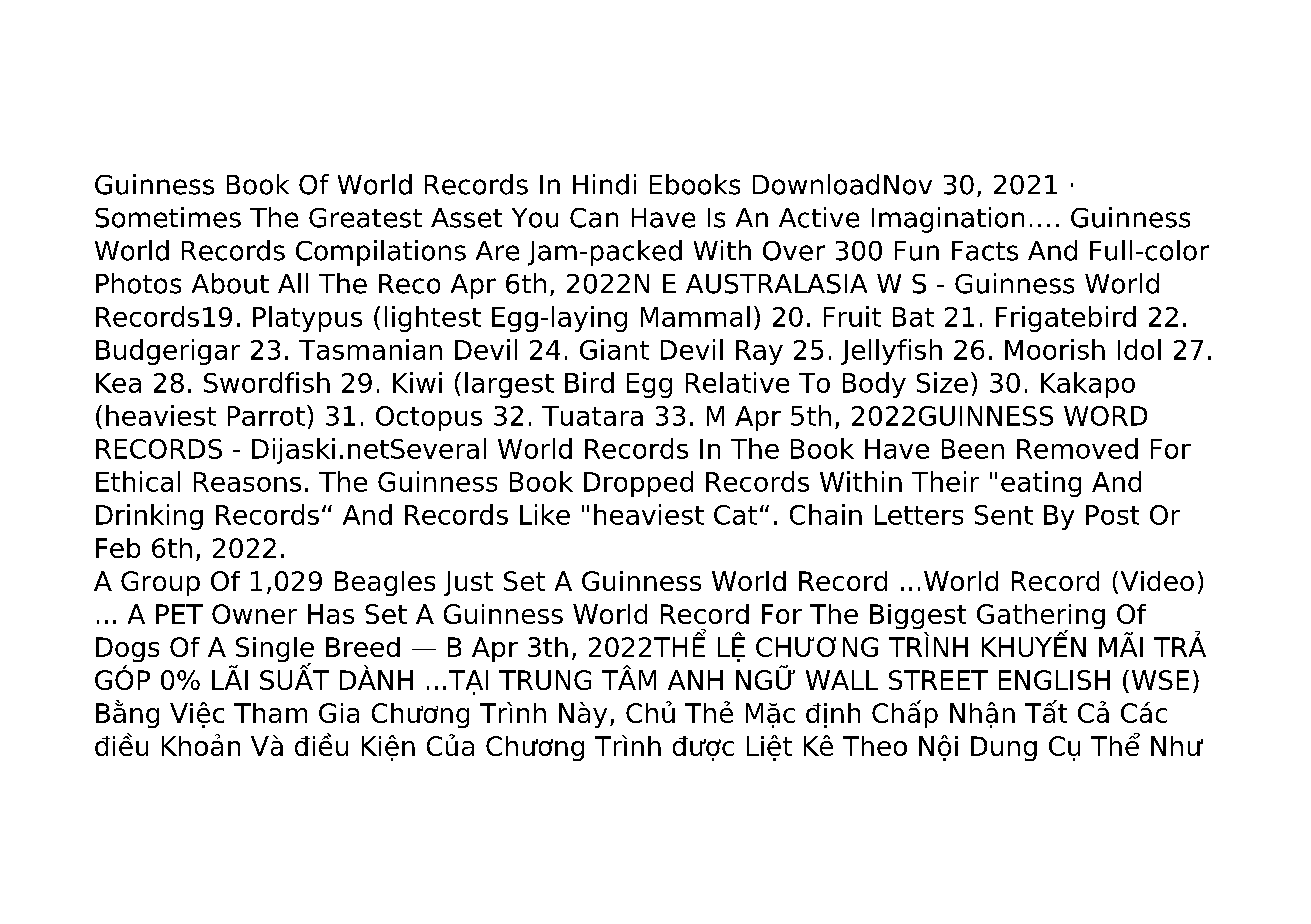  Describe the element at coordinates (247, 482) in the image. I see `Reasons` at that location.
